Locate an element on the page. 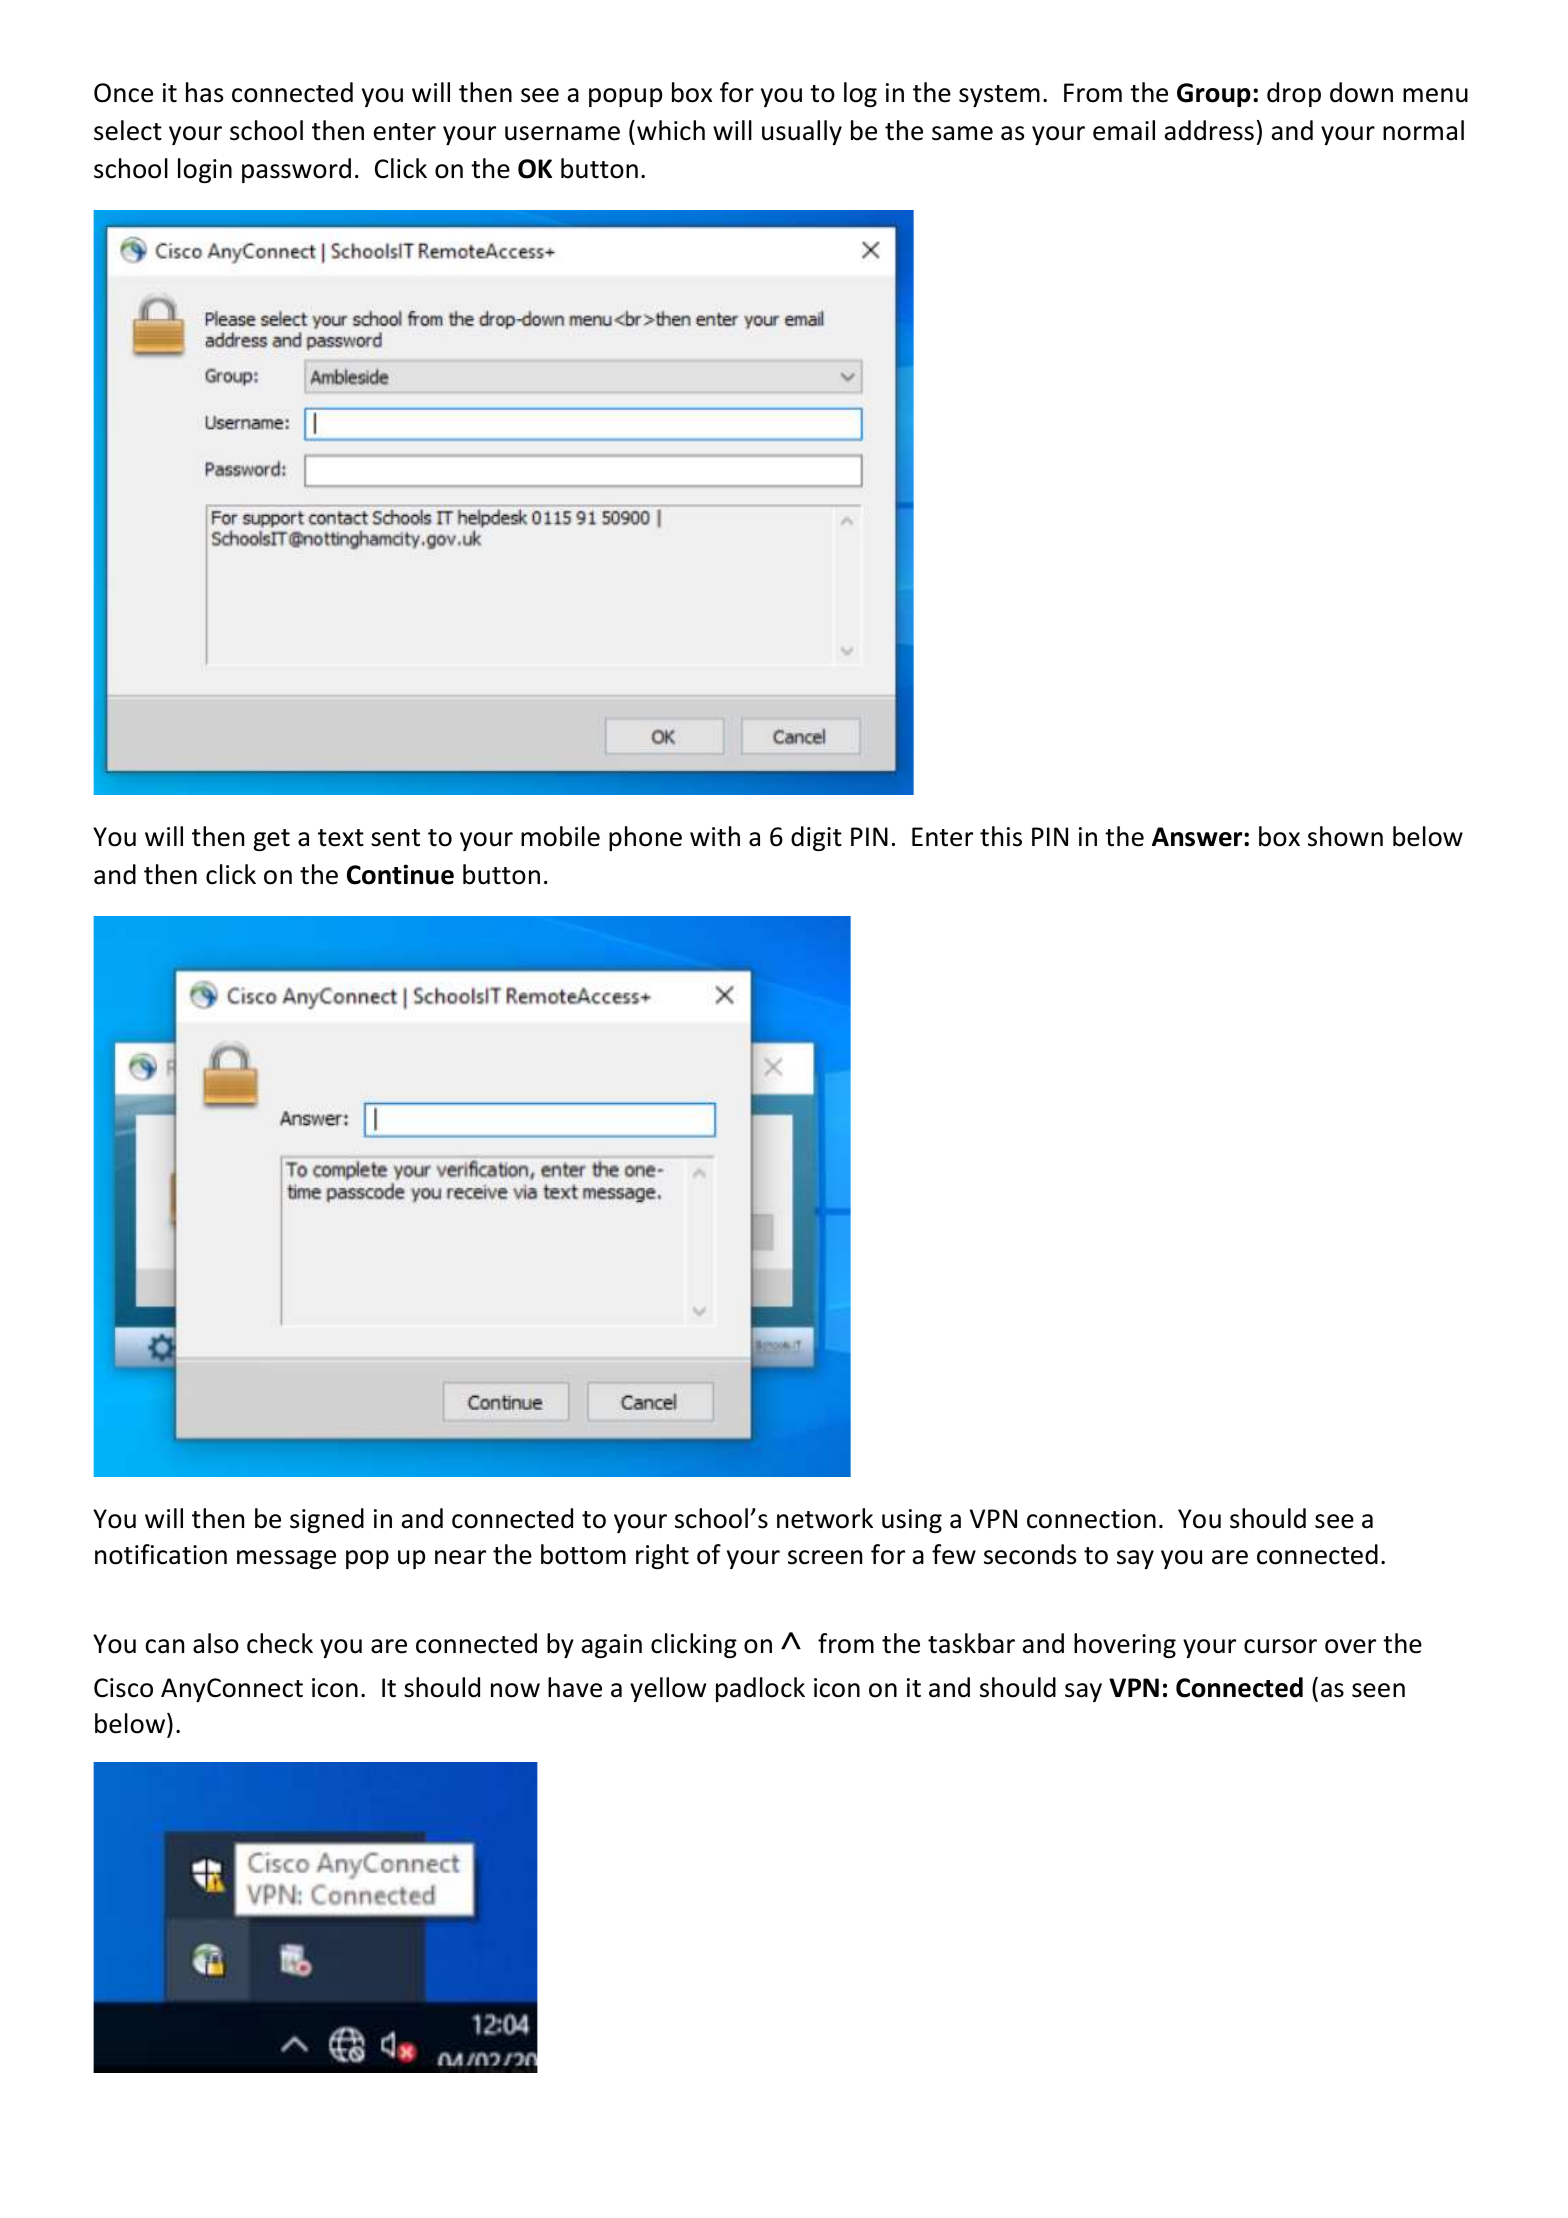  check is located at coordinates (280, 1643).
